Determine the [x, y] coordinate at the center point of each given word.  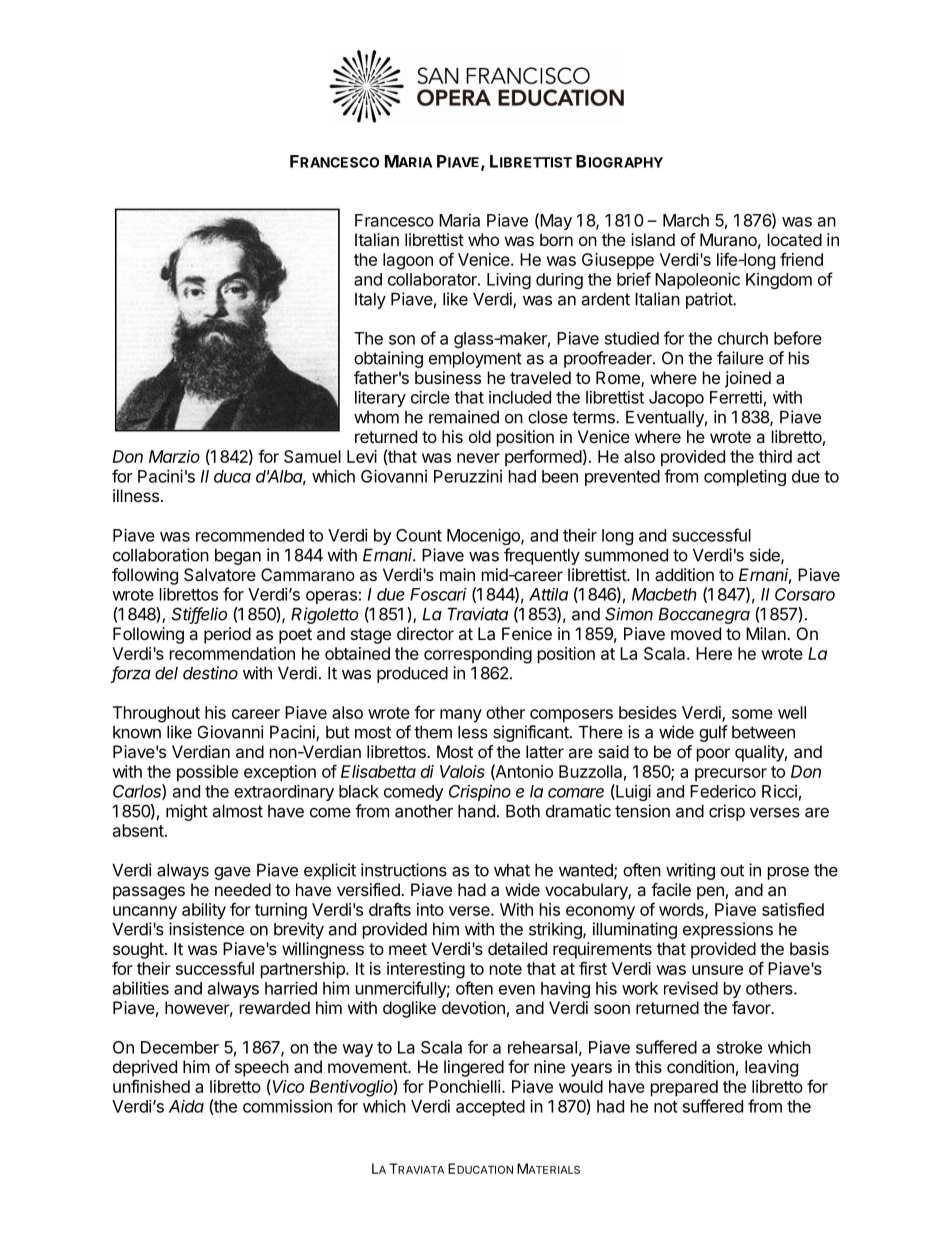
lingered [474, 1068]
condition [700, 1066]
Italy [370, 301]
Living [509, 281]
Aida [186, 1106]
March [686, 220]
